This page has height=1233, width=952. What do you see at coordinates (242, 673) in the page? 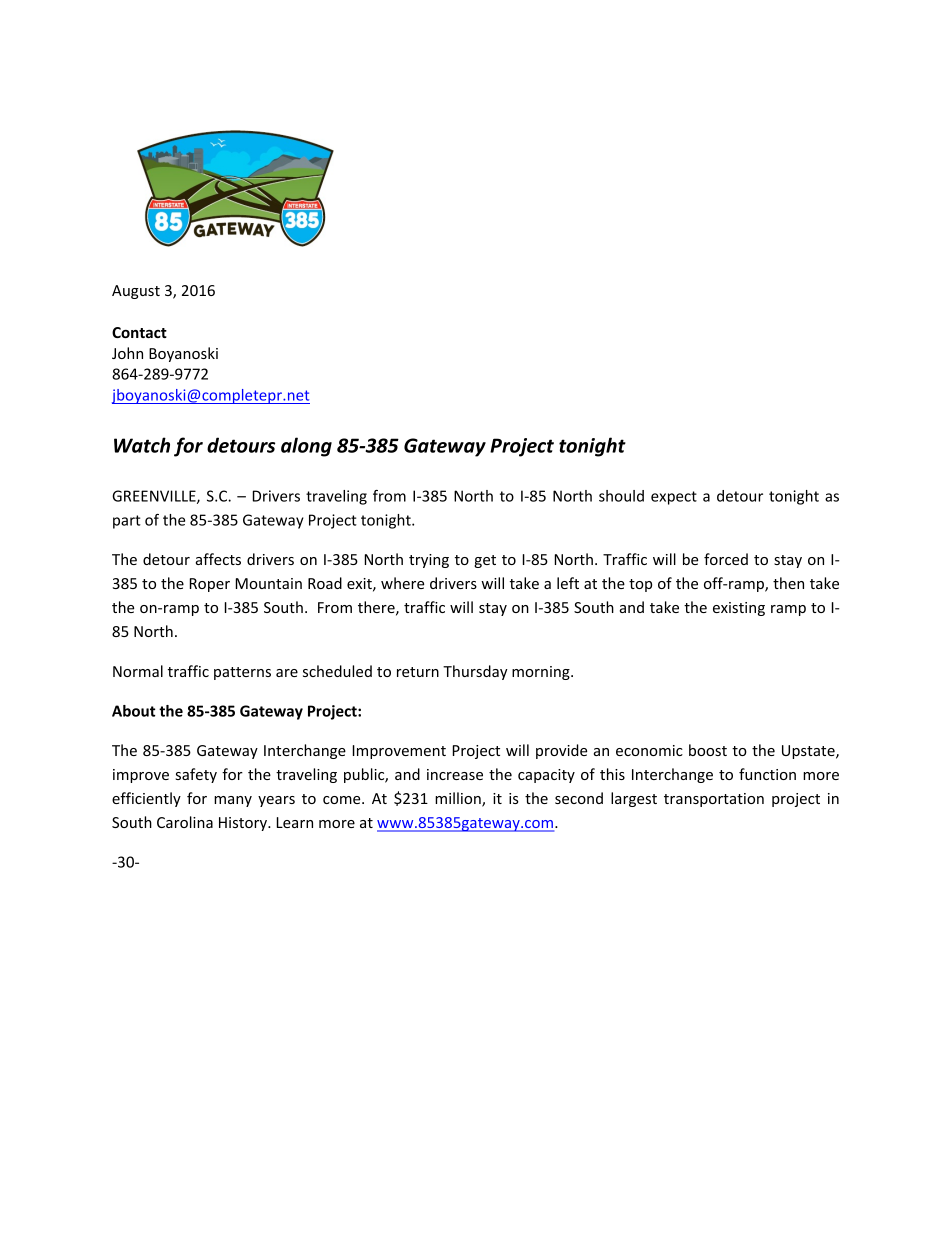
I see `patterns` at bounding box center [242, 673].
